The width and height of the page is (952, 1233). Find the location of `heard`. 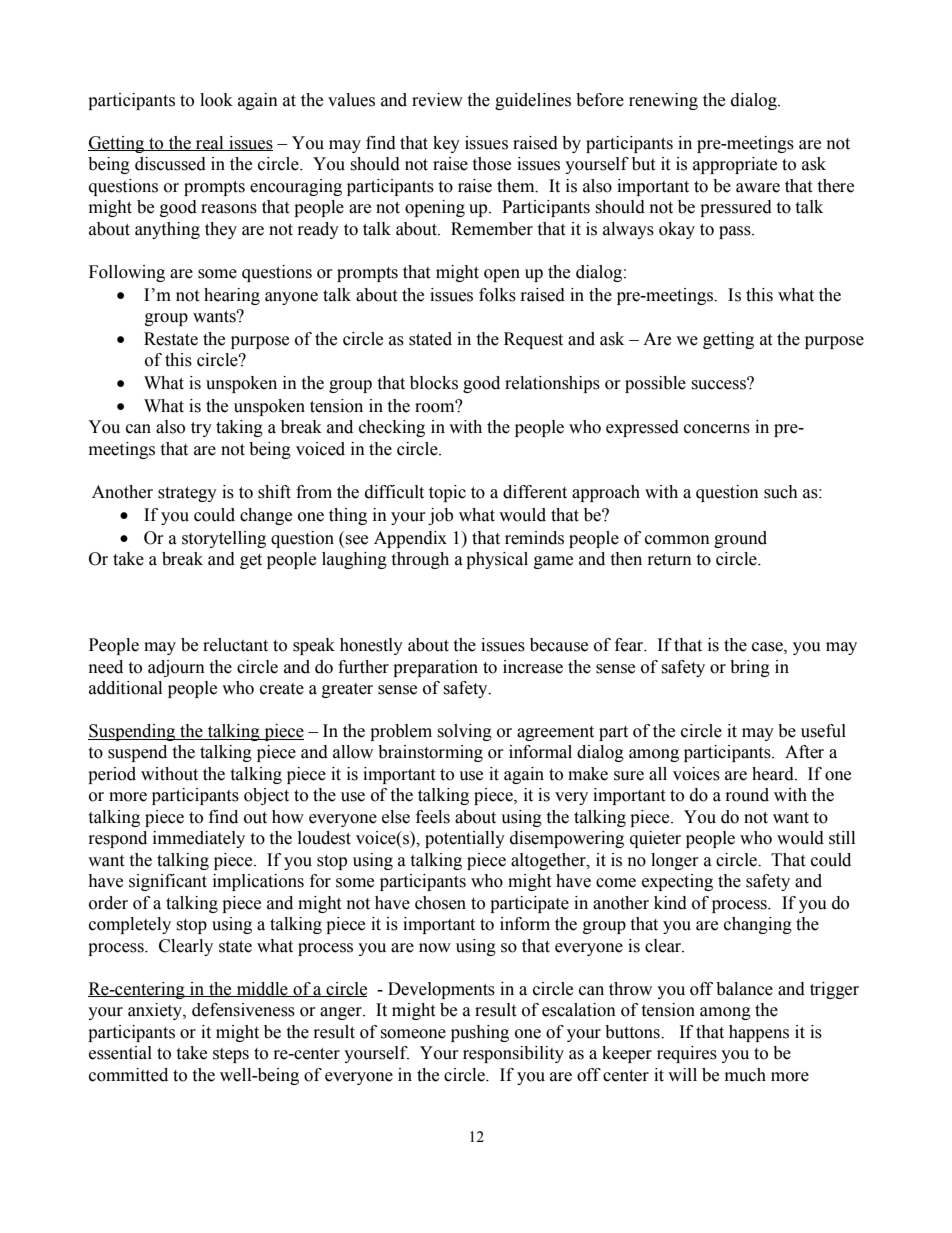

heard is located at coordinates (774, 774).
